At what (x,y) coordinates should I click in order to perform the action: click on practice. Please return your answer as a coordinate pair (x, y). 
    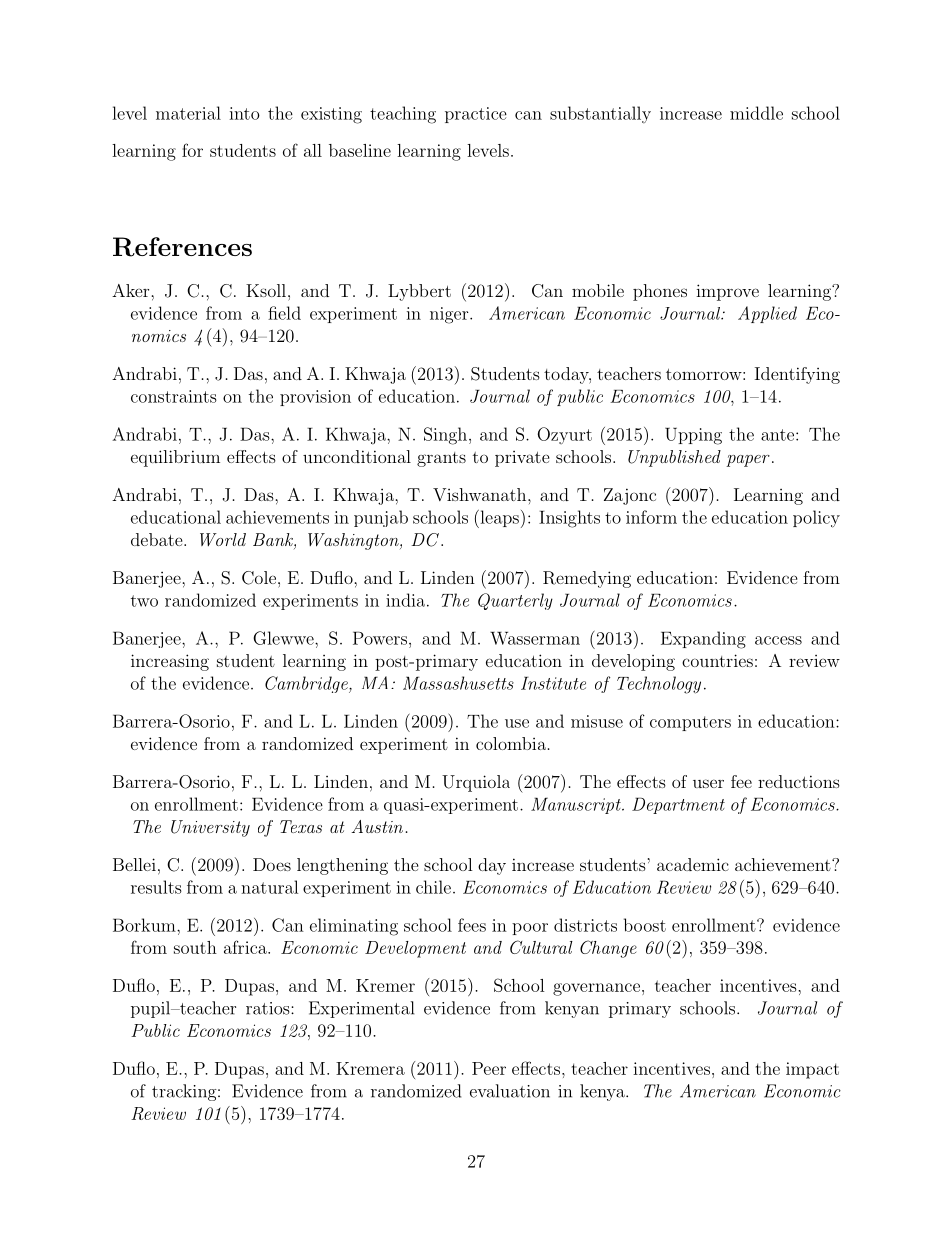
    Looking at the image, I should click on (476, 115).
